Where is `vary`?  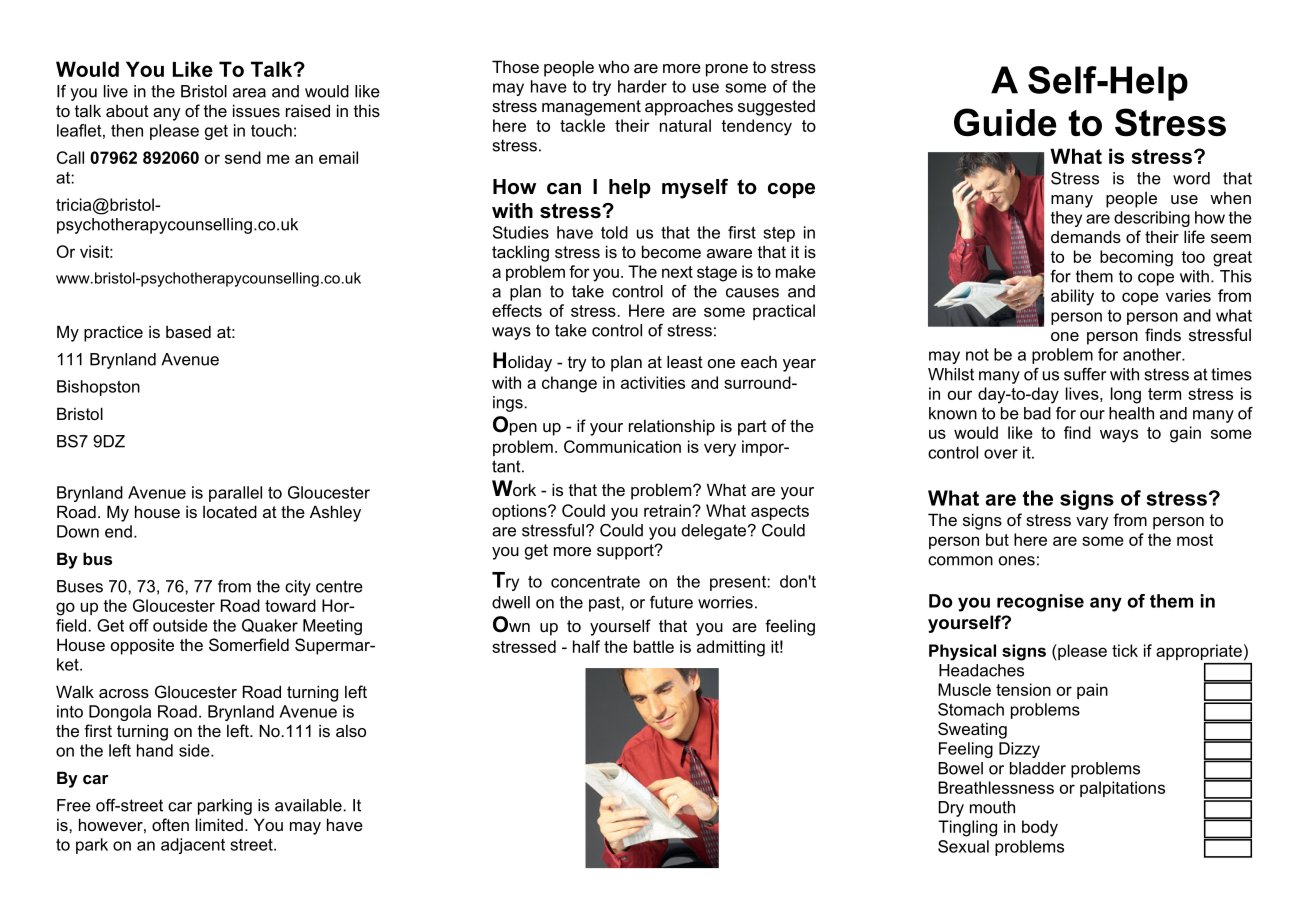
vary is located at coordinates (1092, 523).
